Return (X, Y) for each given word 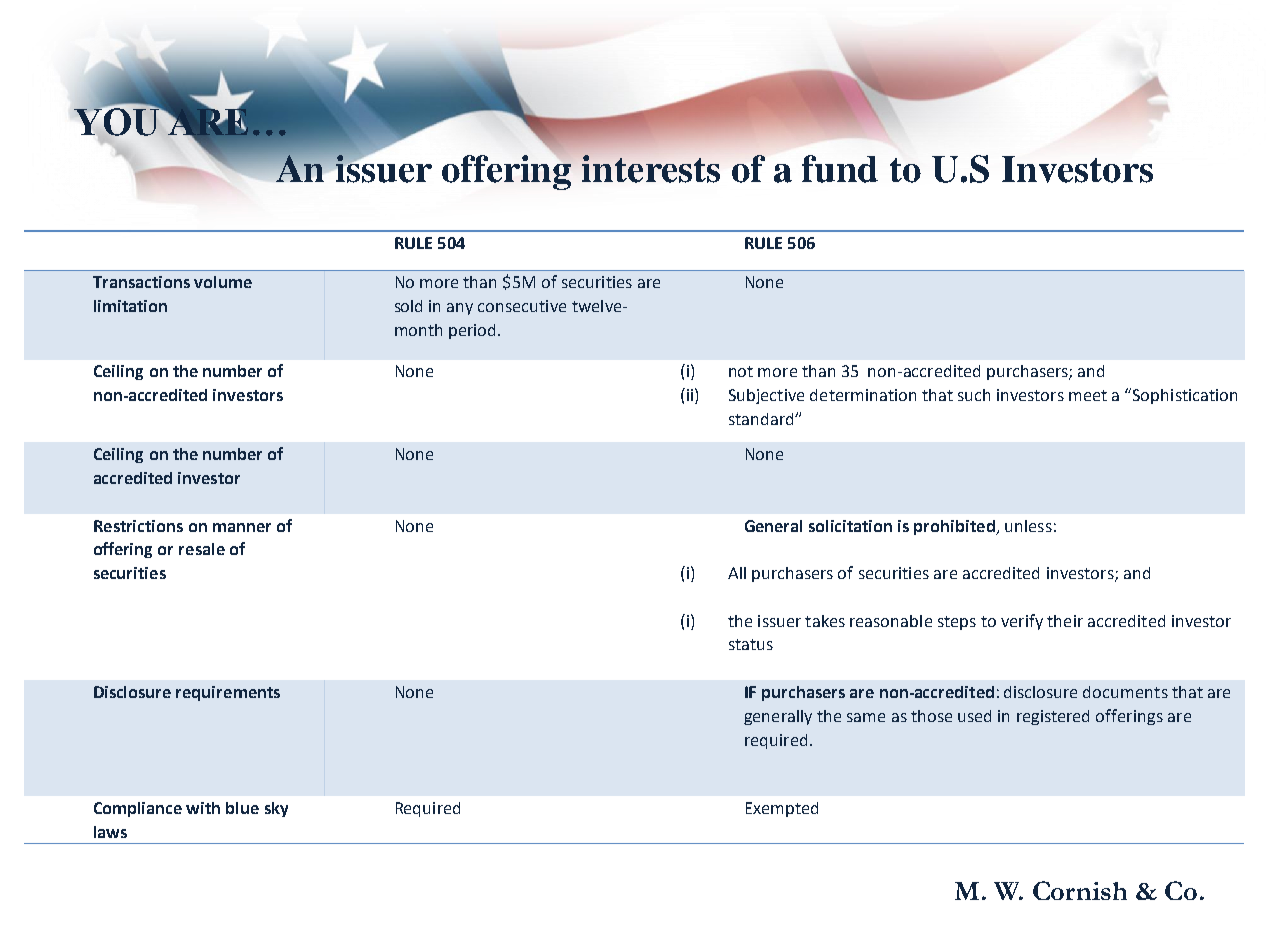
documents (1125, 692)
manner (242, 527)
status (751, 644)
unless (1028, 526)
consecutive (522, 306)
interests (651, 169)
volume (223, 282)
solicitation (850, 526)
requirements (228, 693)
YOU (118, 121)
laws (110, 832)
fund (840, 169)
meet (1088, 395)
